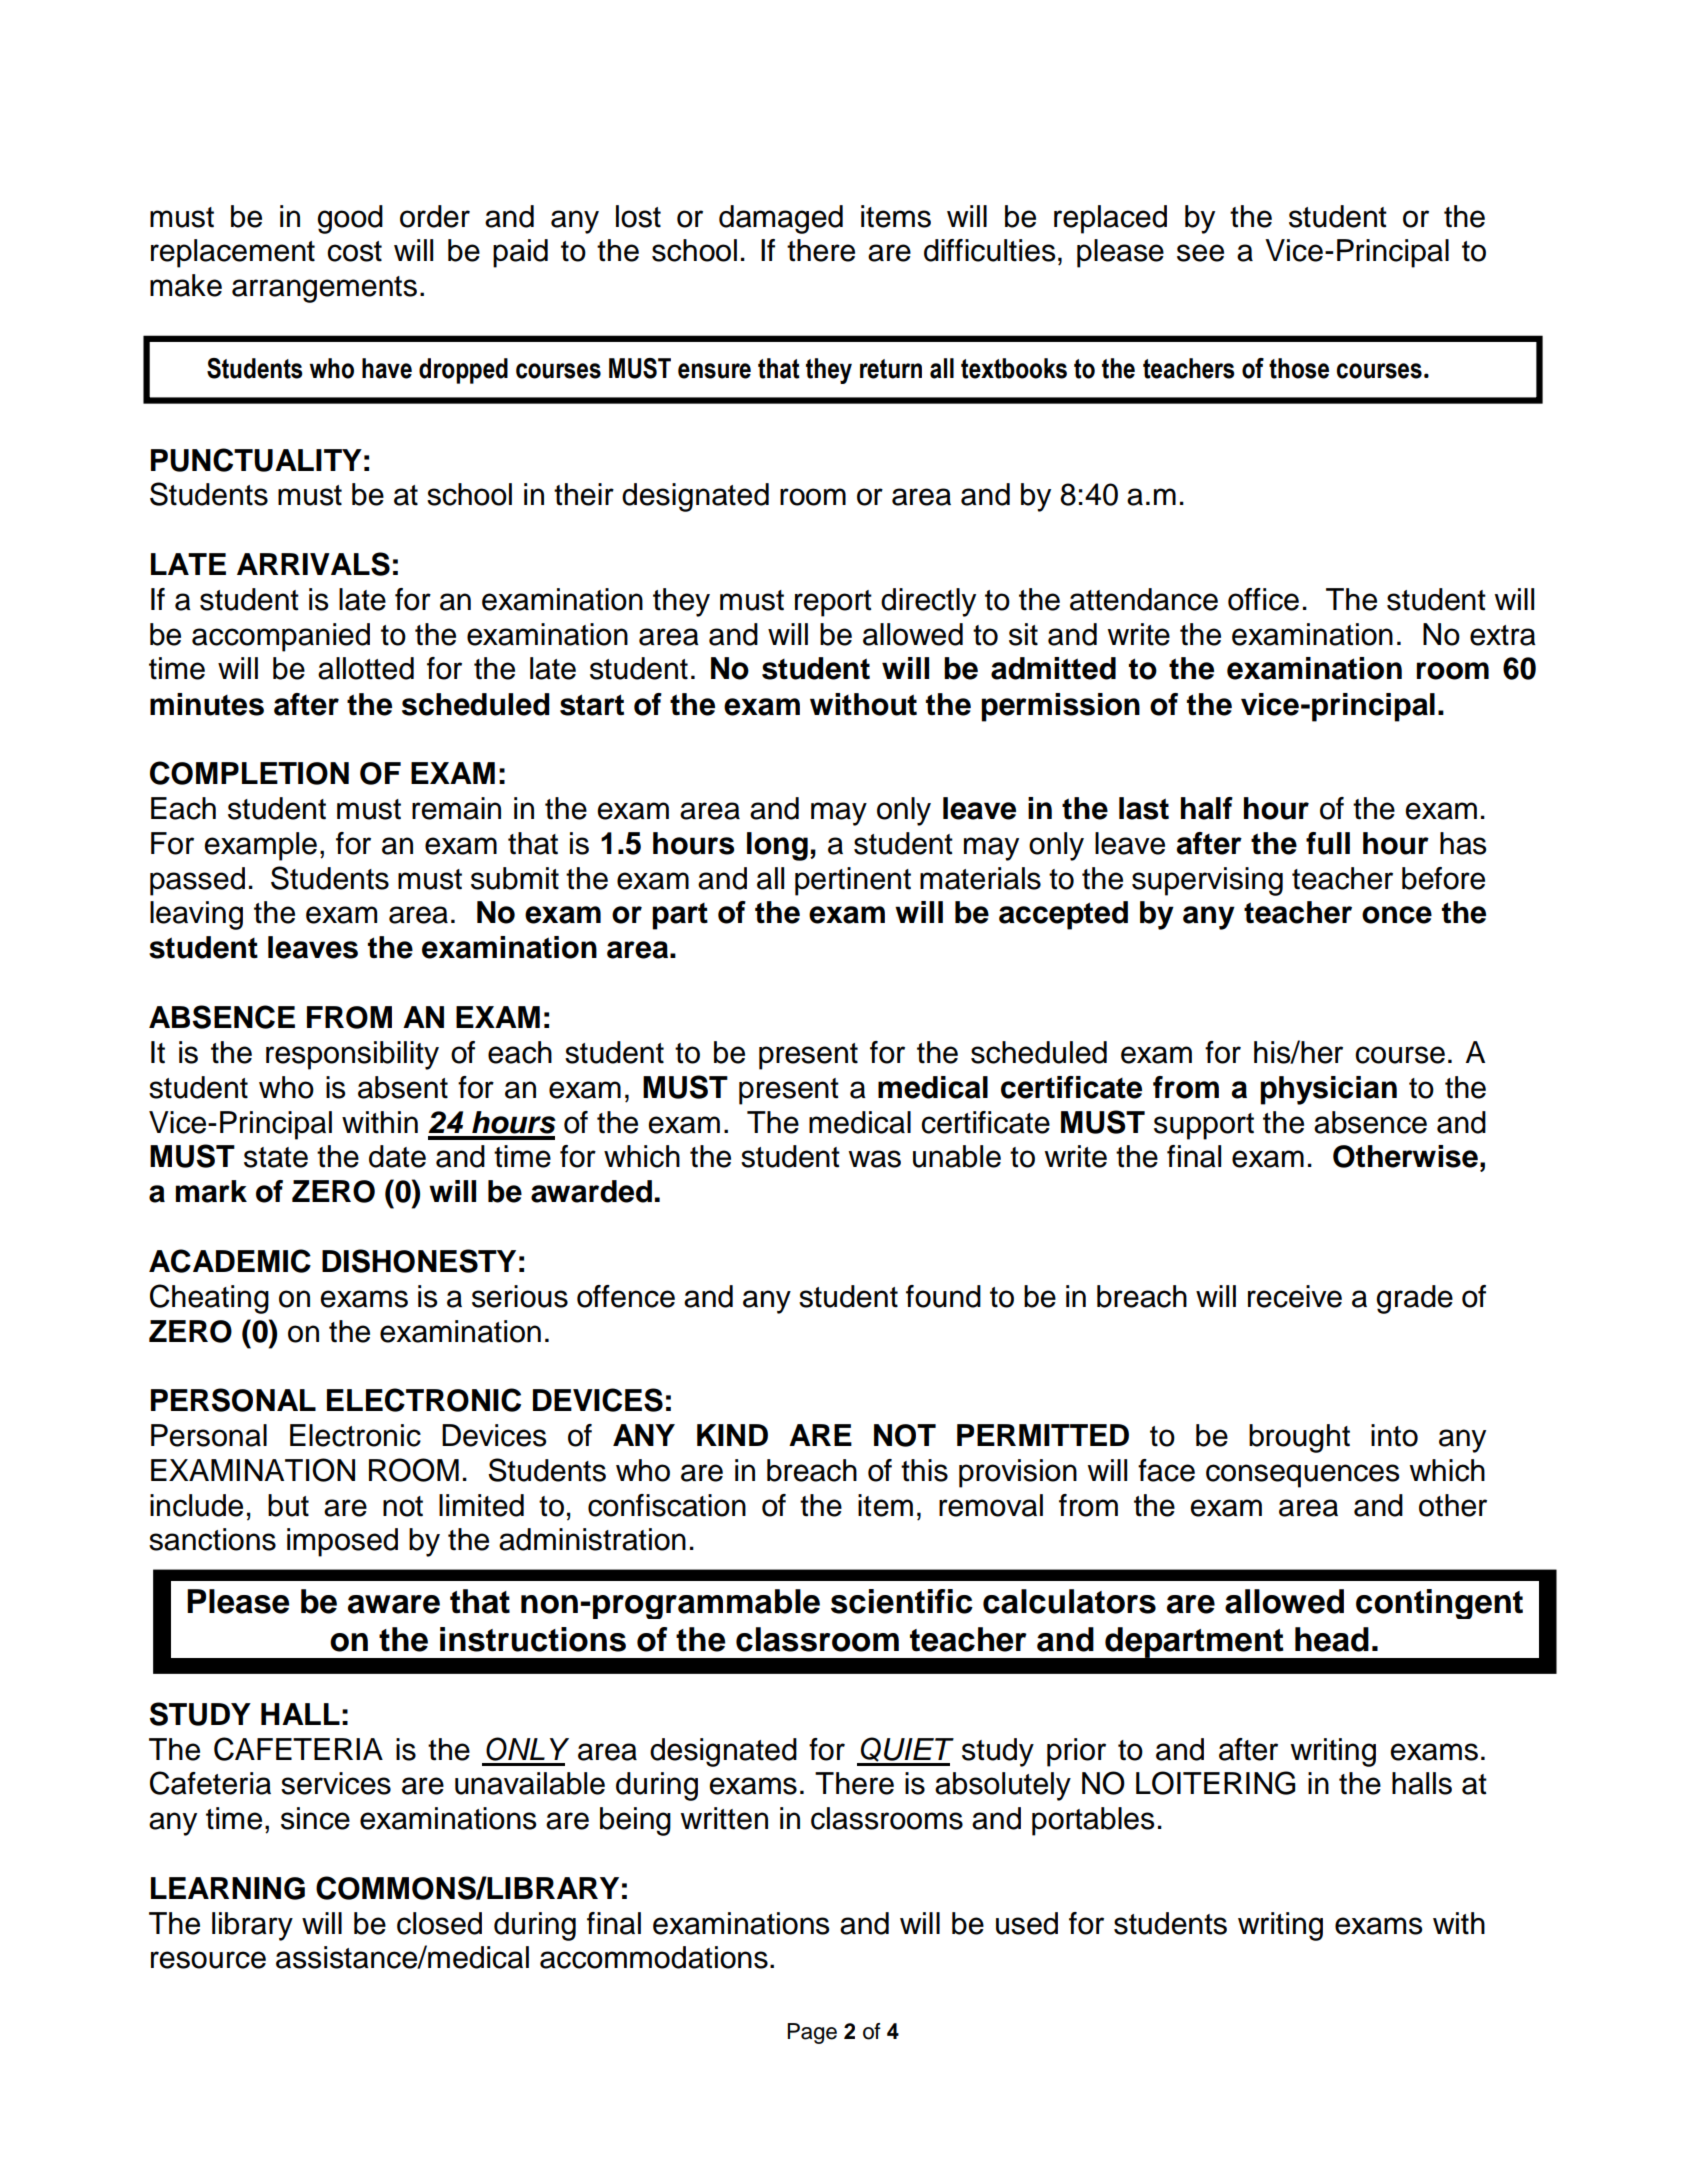  Describe the element at coordinates (1299, 1438) in the screenshot. I see `brought` at that location.
